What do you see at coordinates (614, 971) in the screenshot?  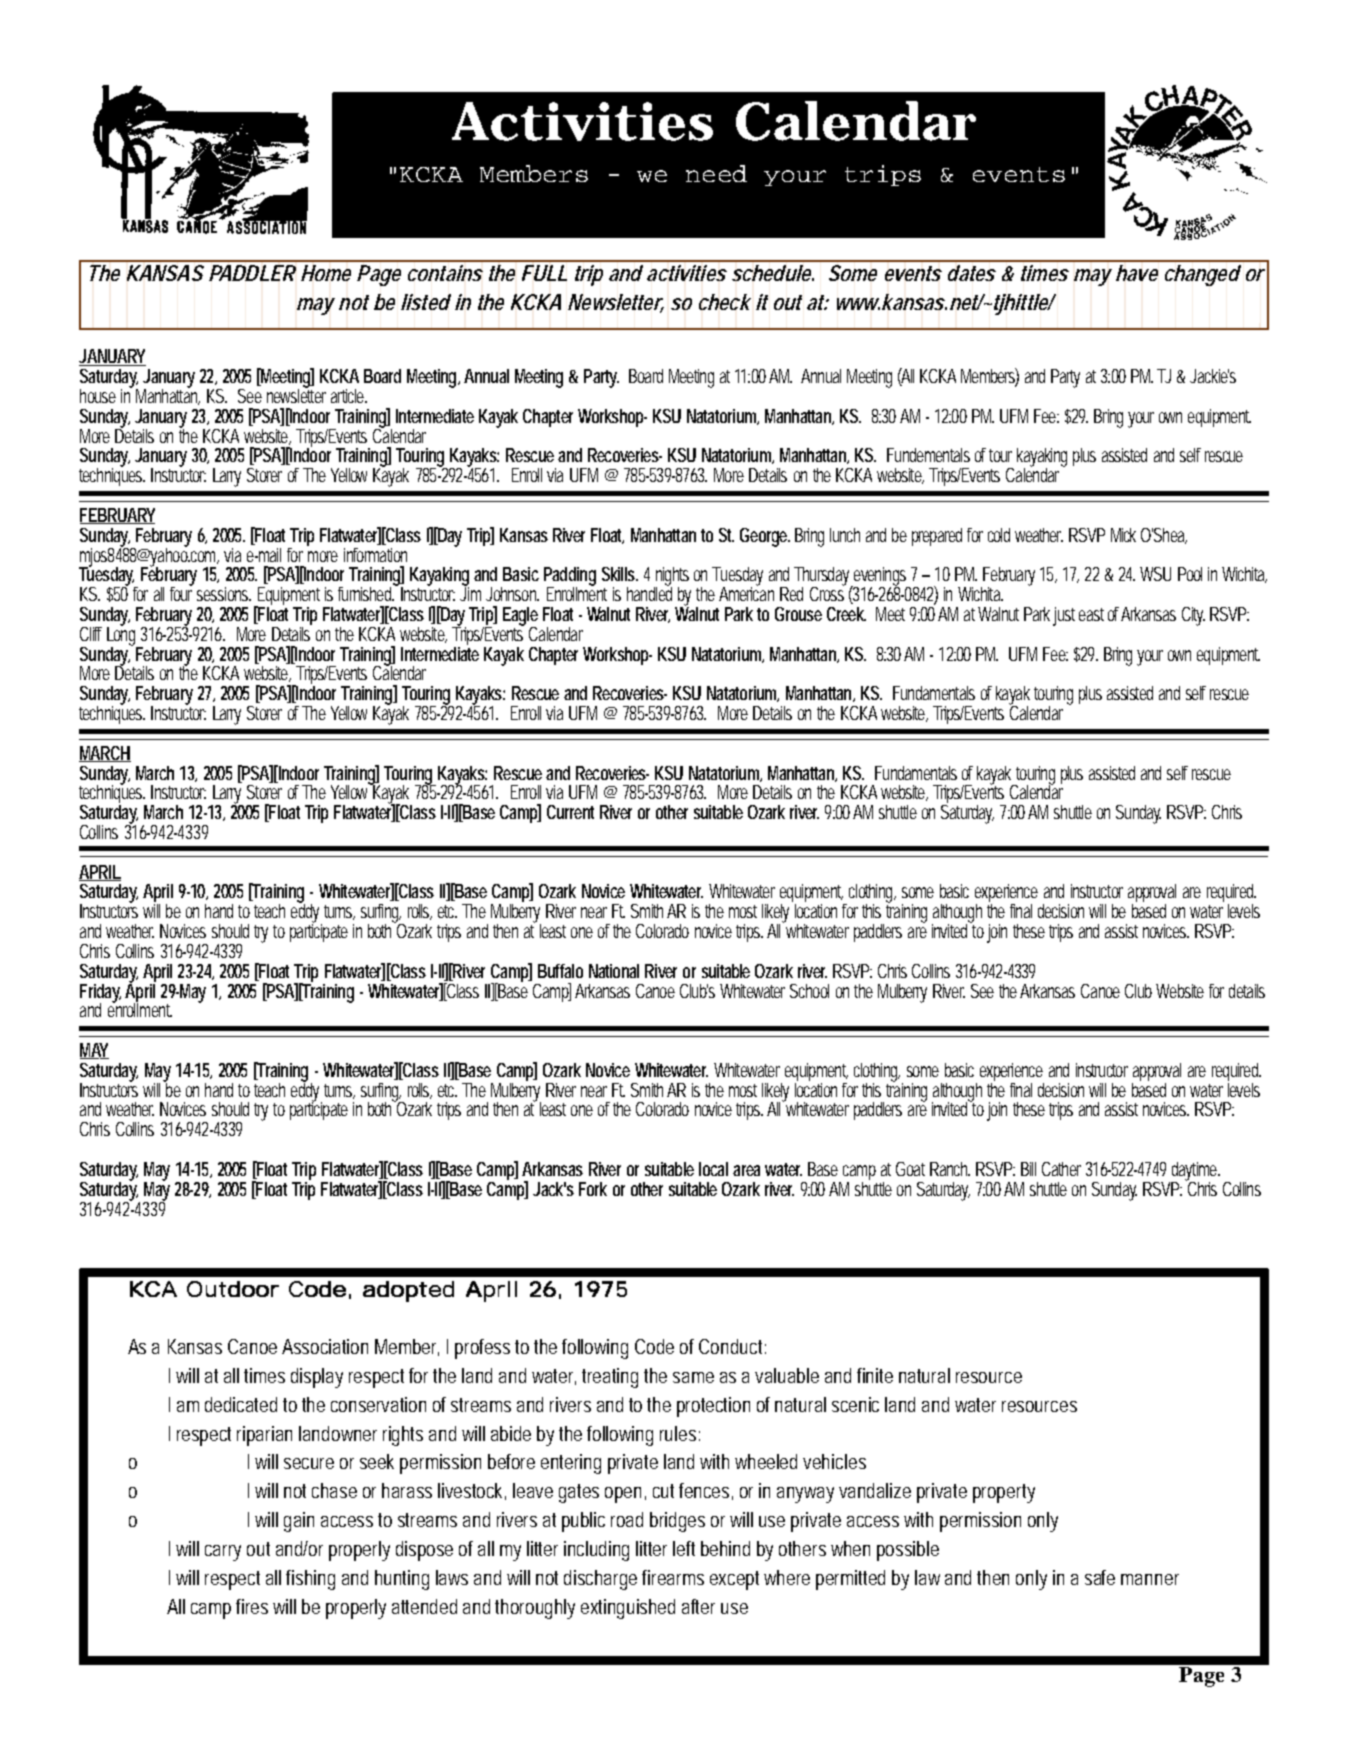 I see `National` at bounding box center [614, 971].
